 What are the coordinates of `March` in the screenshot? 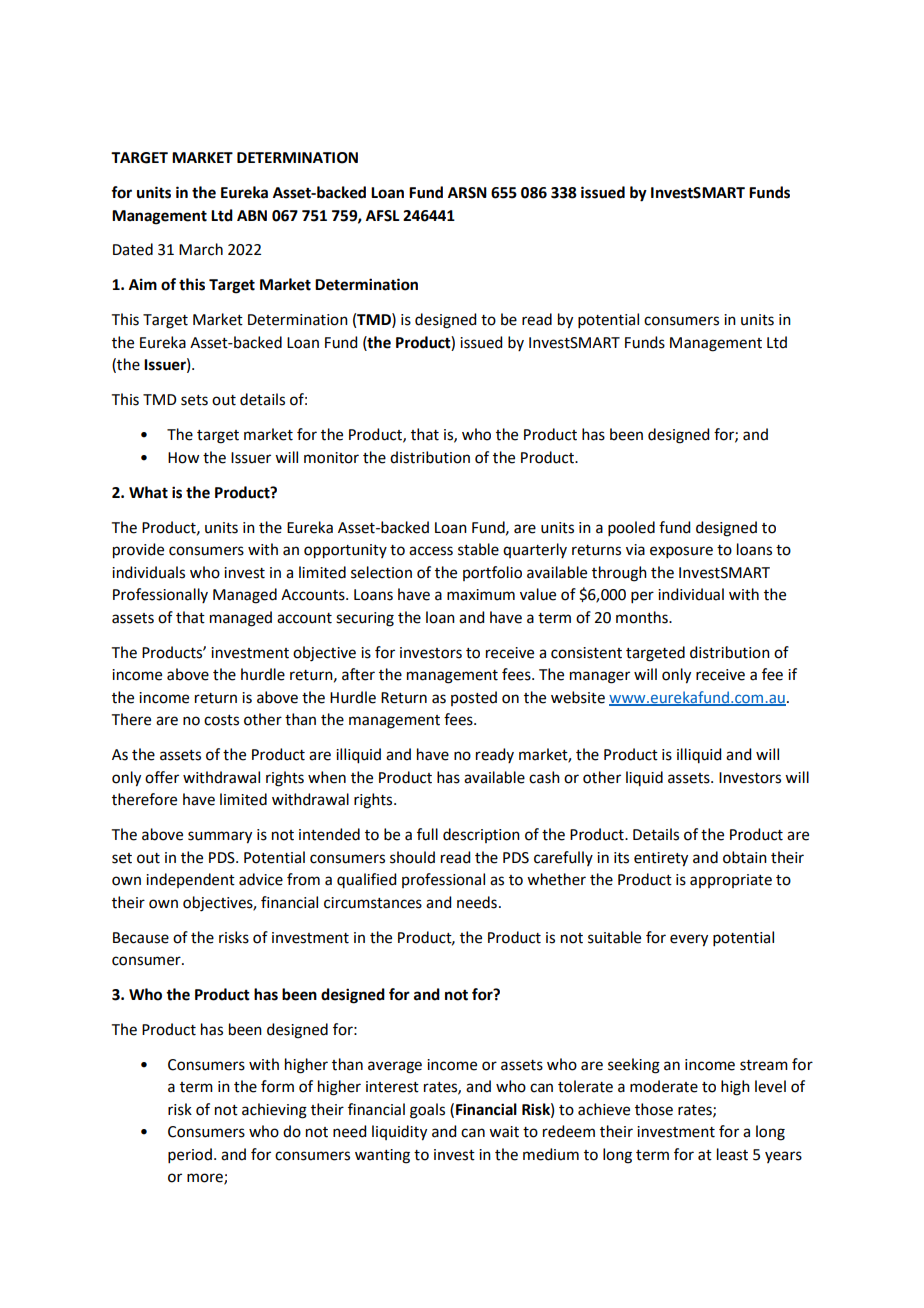 It's located at (201, 249).
